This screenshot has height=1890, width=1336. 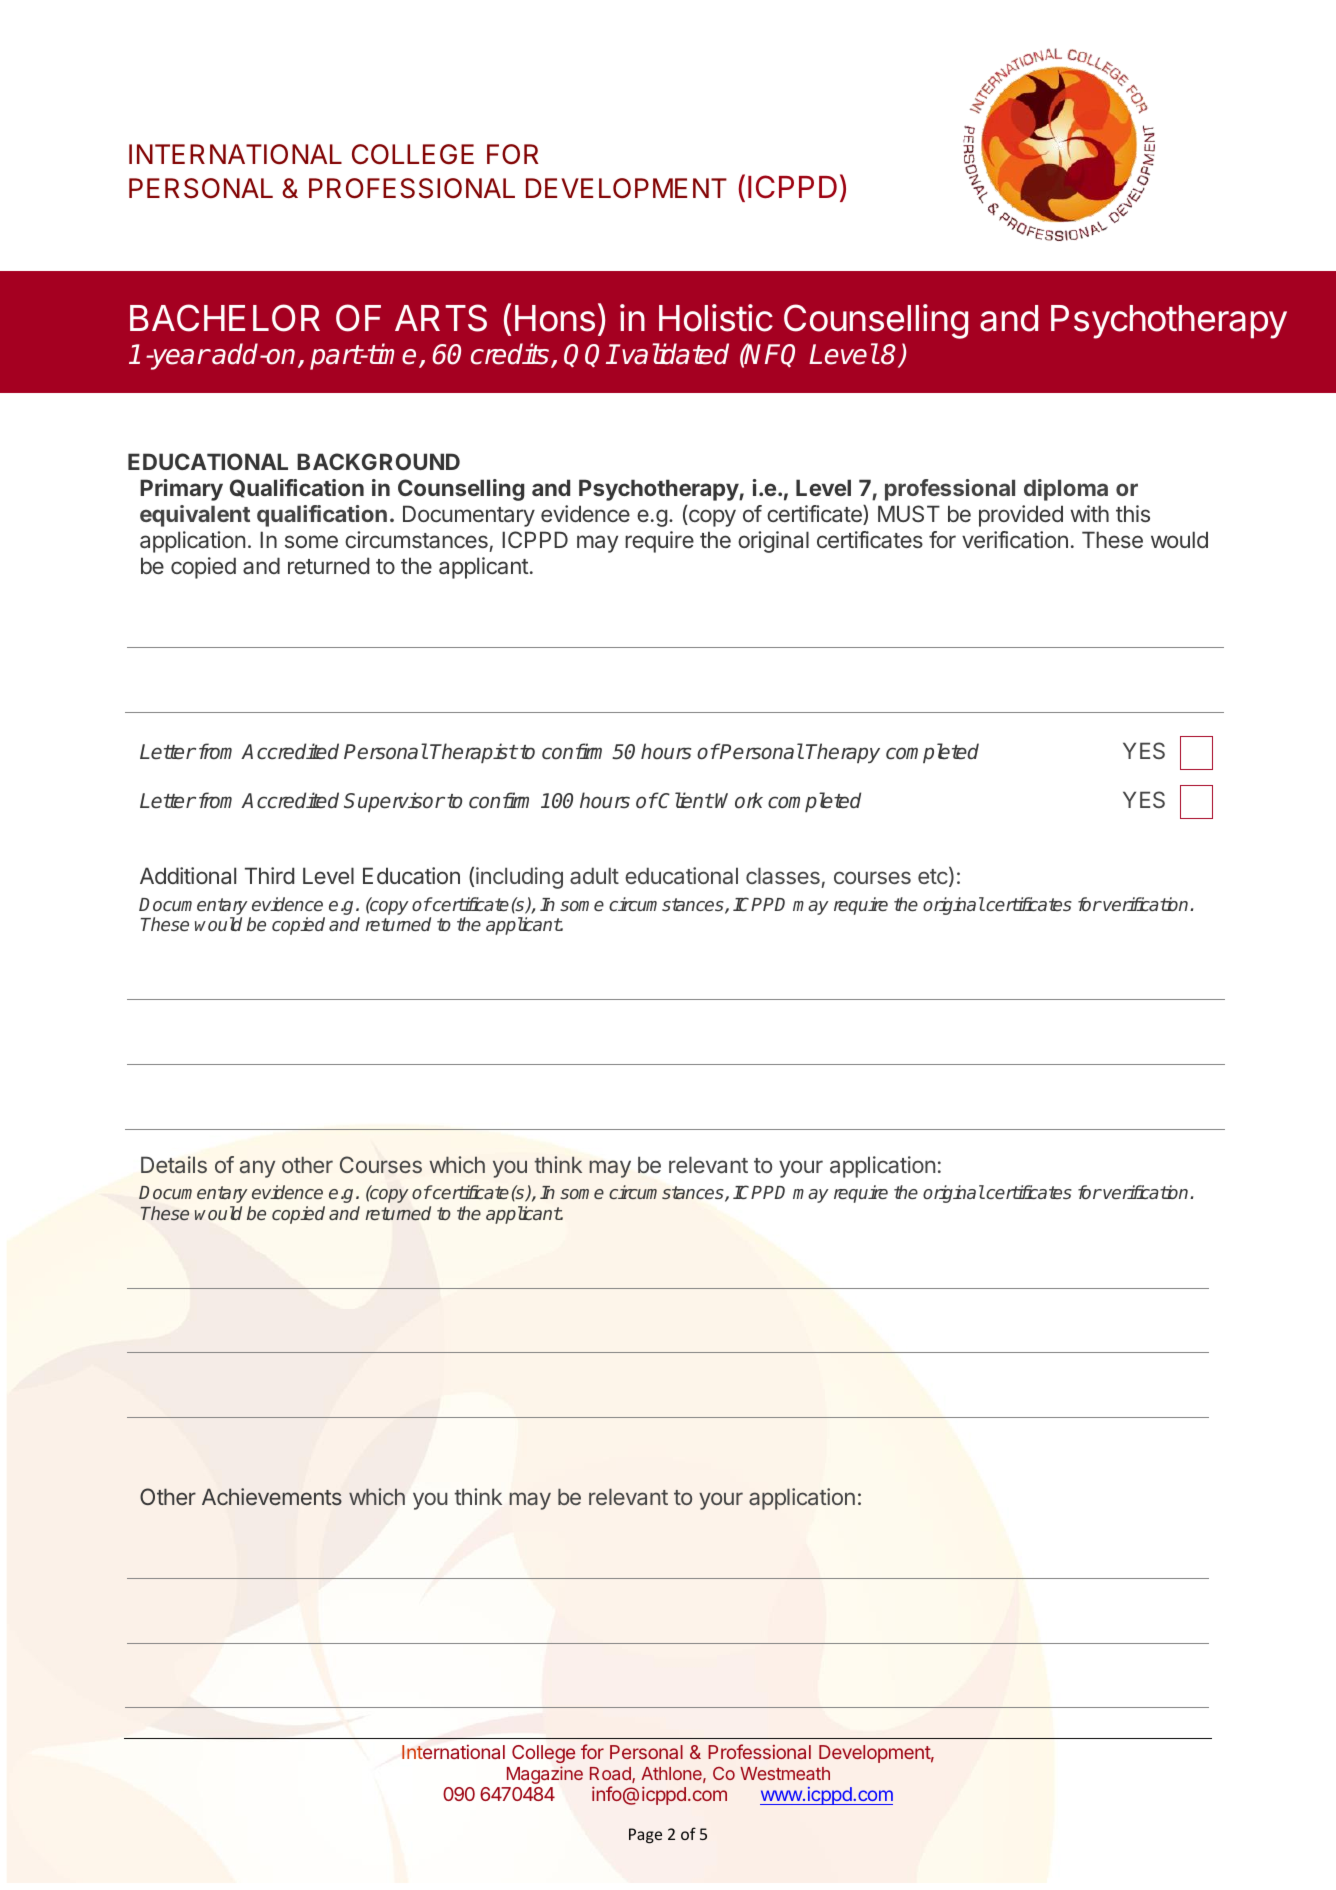 I want to click on Supervisor, so click(x=394, y=802).
